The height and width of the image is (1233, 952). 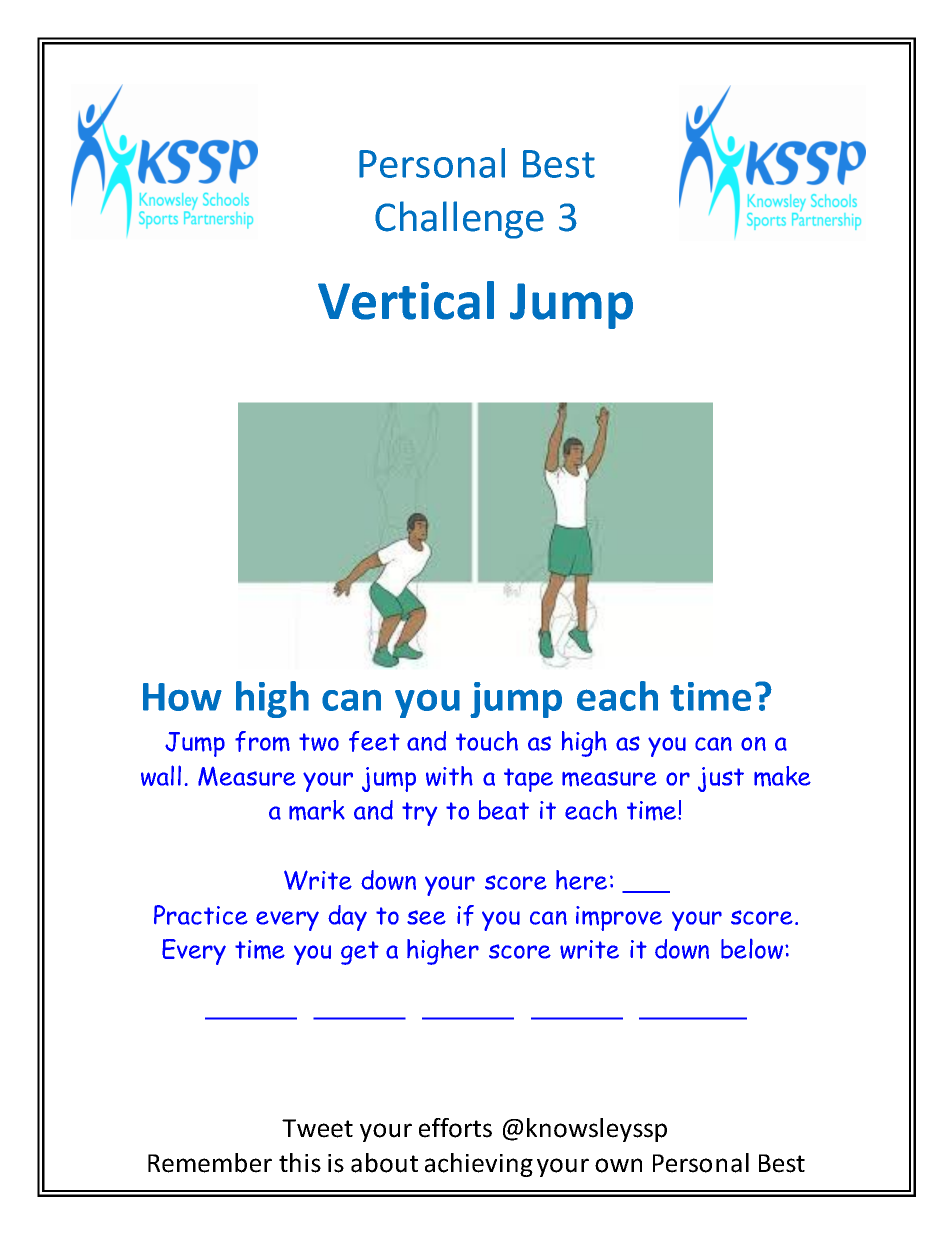 What do you see at coordinates (721, 779) in the image?
I see `just` at bounding box center [721, 779].
